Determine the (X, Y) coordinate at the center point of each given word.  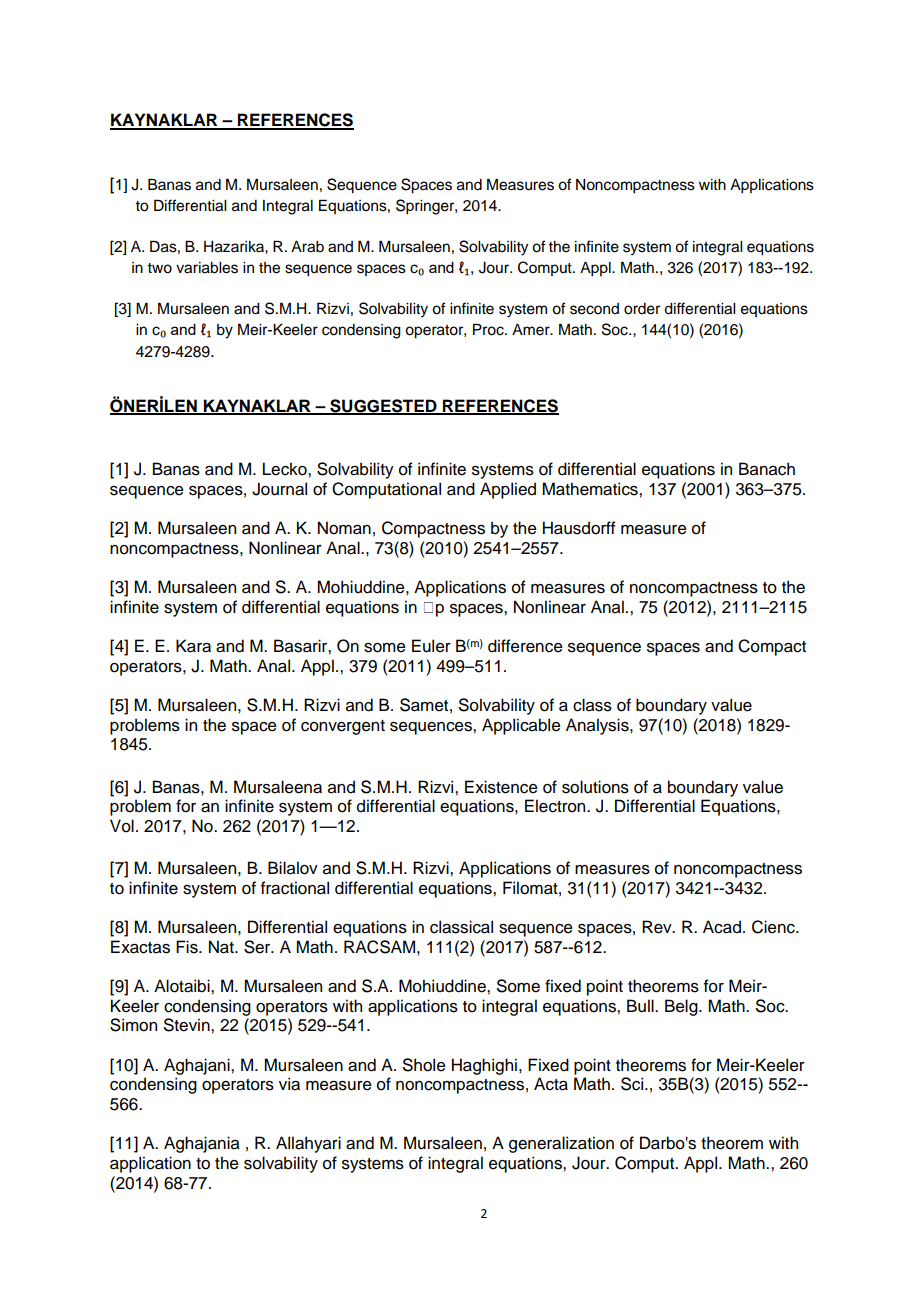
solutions (595, 787)
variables (207, 268)
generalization (561, 1144)
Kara (193, 646)
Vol (122, 826)
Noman (344, 528)
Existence (501, 787)
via (289, 1084)
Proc (489, 329)
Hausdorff (579, 528)
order (642, 309)
